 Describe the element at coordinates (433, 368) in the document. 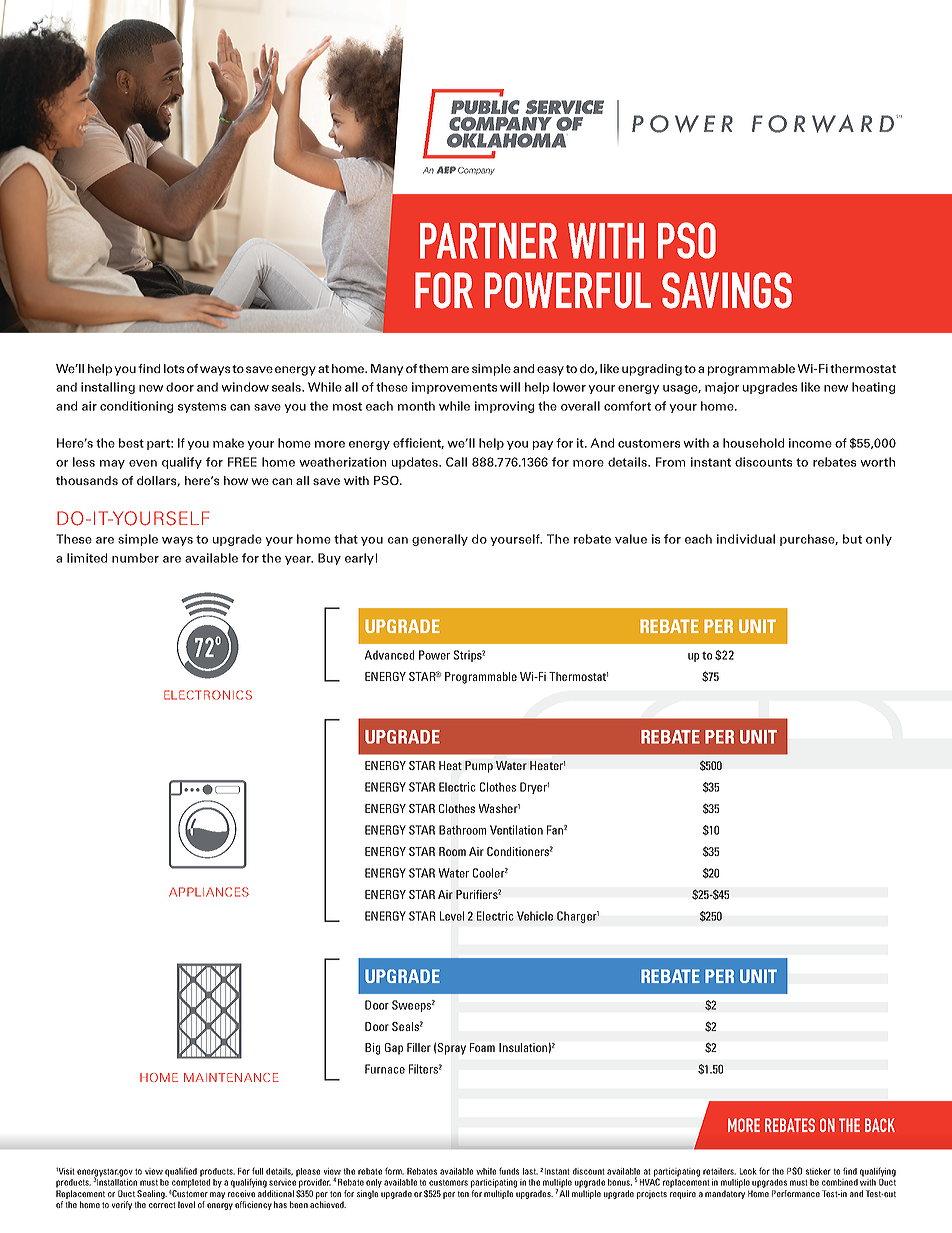

I see `them` at that location.
